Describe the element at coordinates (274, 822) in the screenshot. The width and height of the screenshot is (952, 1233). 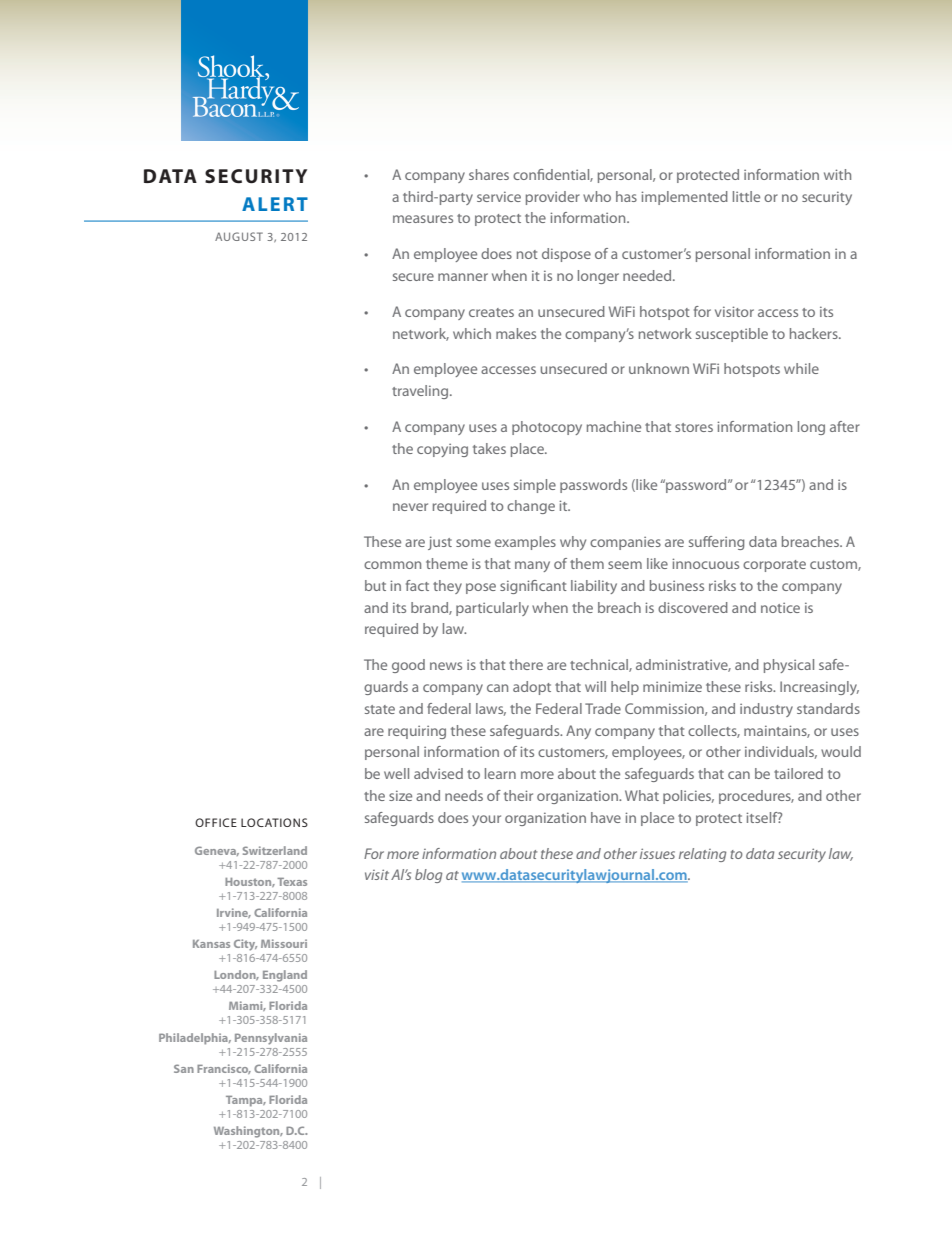
I see `LOCATIONS` at that location.
